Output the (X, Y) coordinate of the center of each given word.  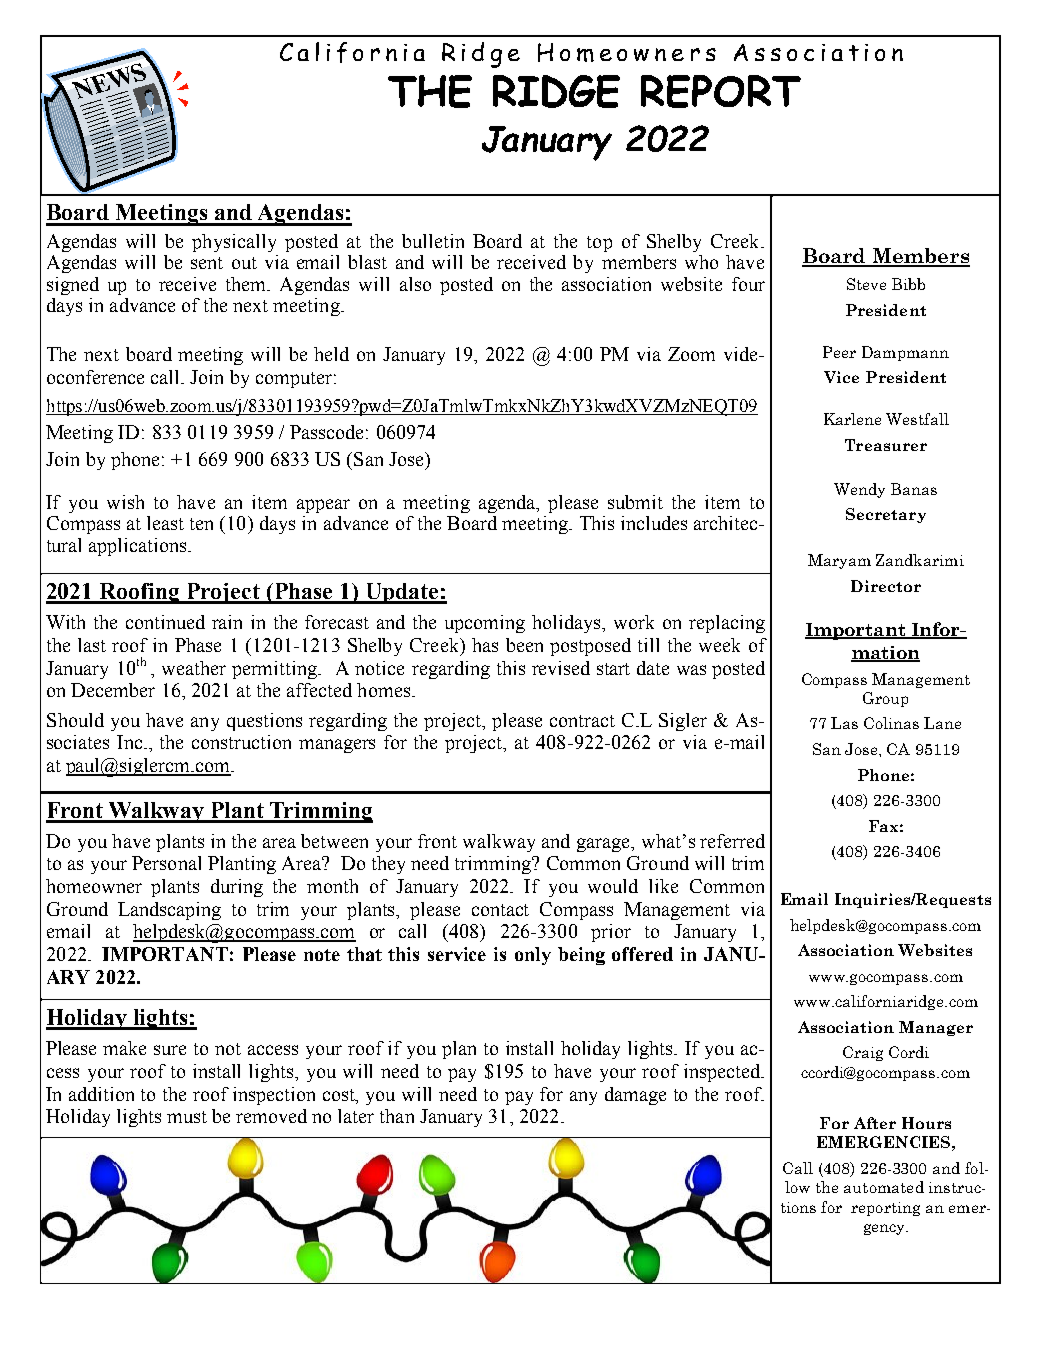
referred (732, 841)
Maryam (839, 561)
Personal (166, 863)
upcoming (485, 624)
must (187, 1117)
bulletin (433, 241)
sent (207, 263)
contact (500, 910)
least (165, 523)
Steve (866, 284)
